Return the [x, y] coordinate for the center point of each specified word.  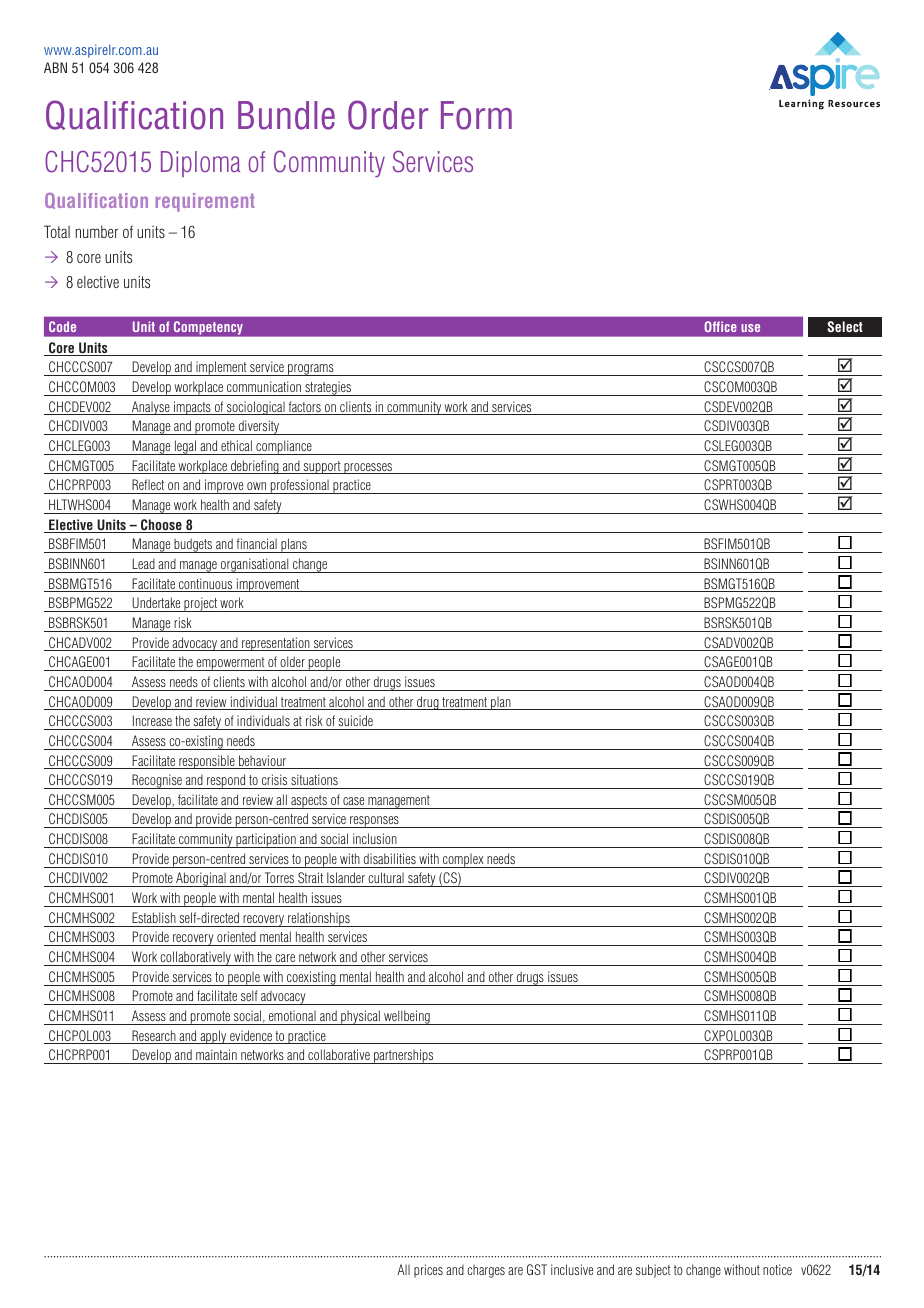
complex [463, 860]
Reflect [148, 484]
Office [720, 326]
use [750, 328]
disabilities [390, 858]
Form [476, 115]
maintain [216, 1056]
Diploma [200, 164]
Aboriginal [201, 879]
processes [368, 468]
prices [428, 1271]
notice [777, 1269]
